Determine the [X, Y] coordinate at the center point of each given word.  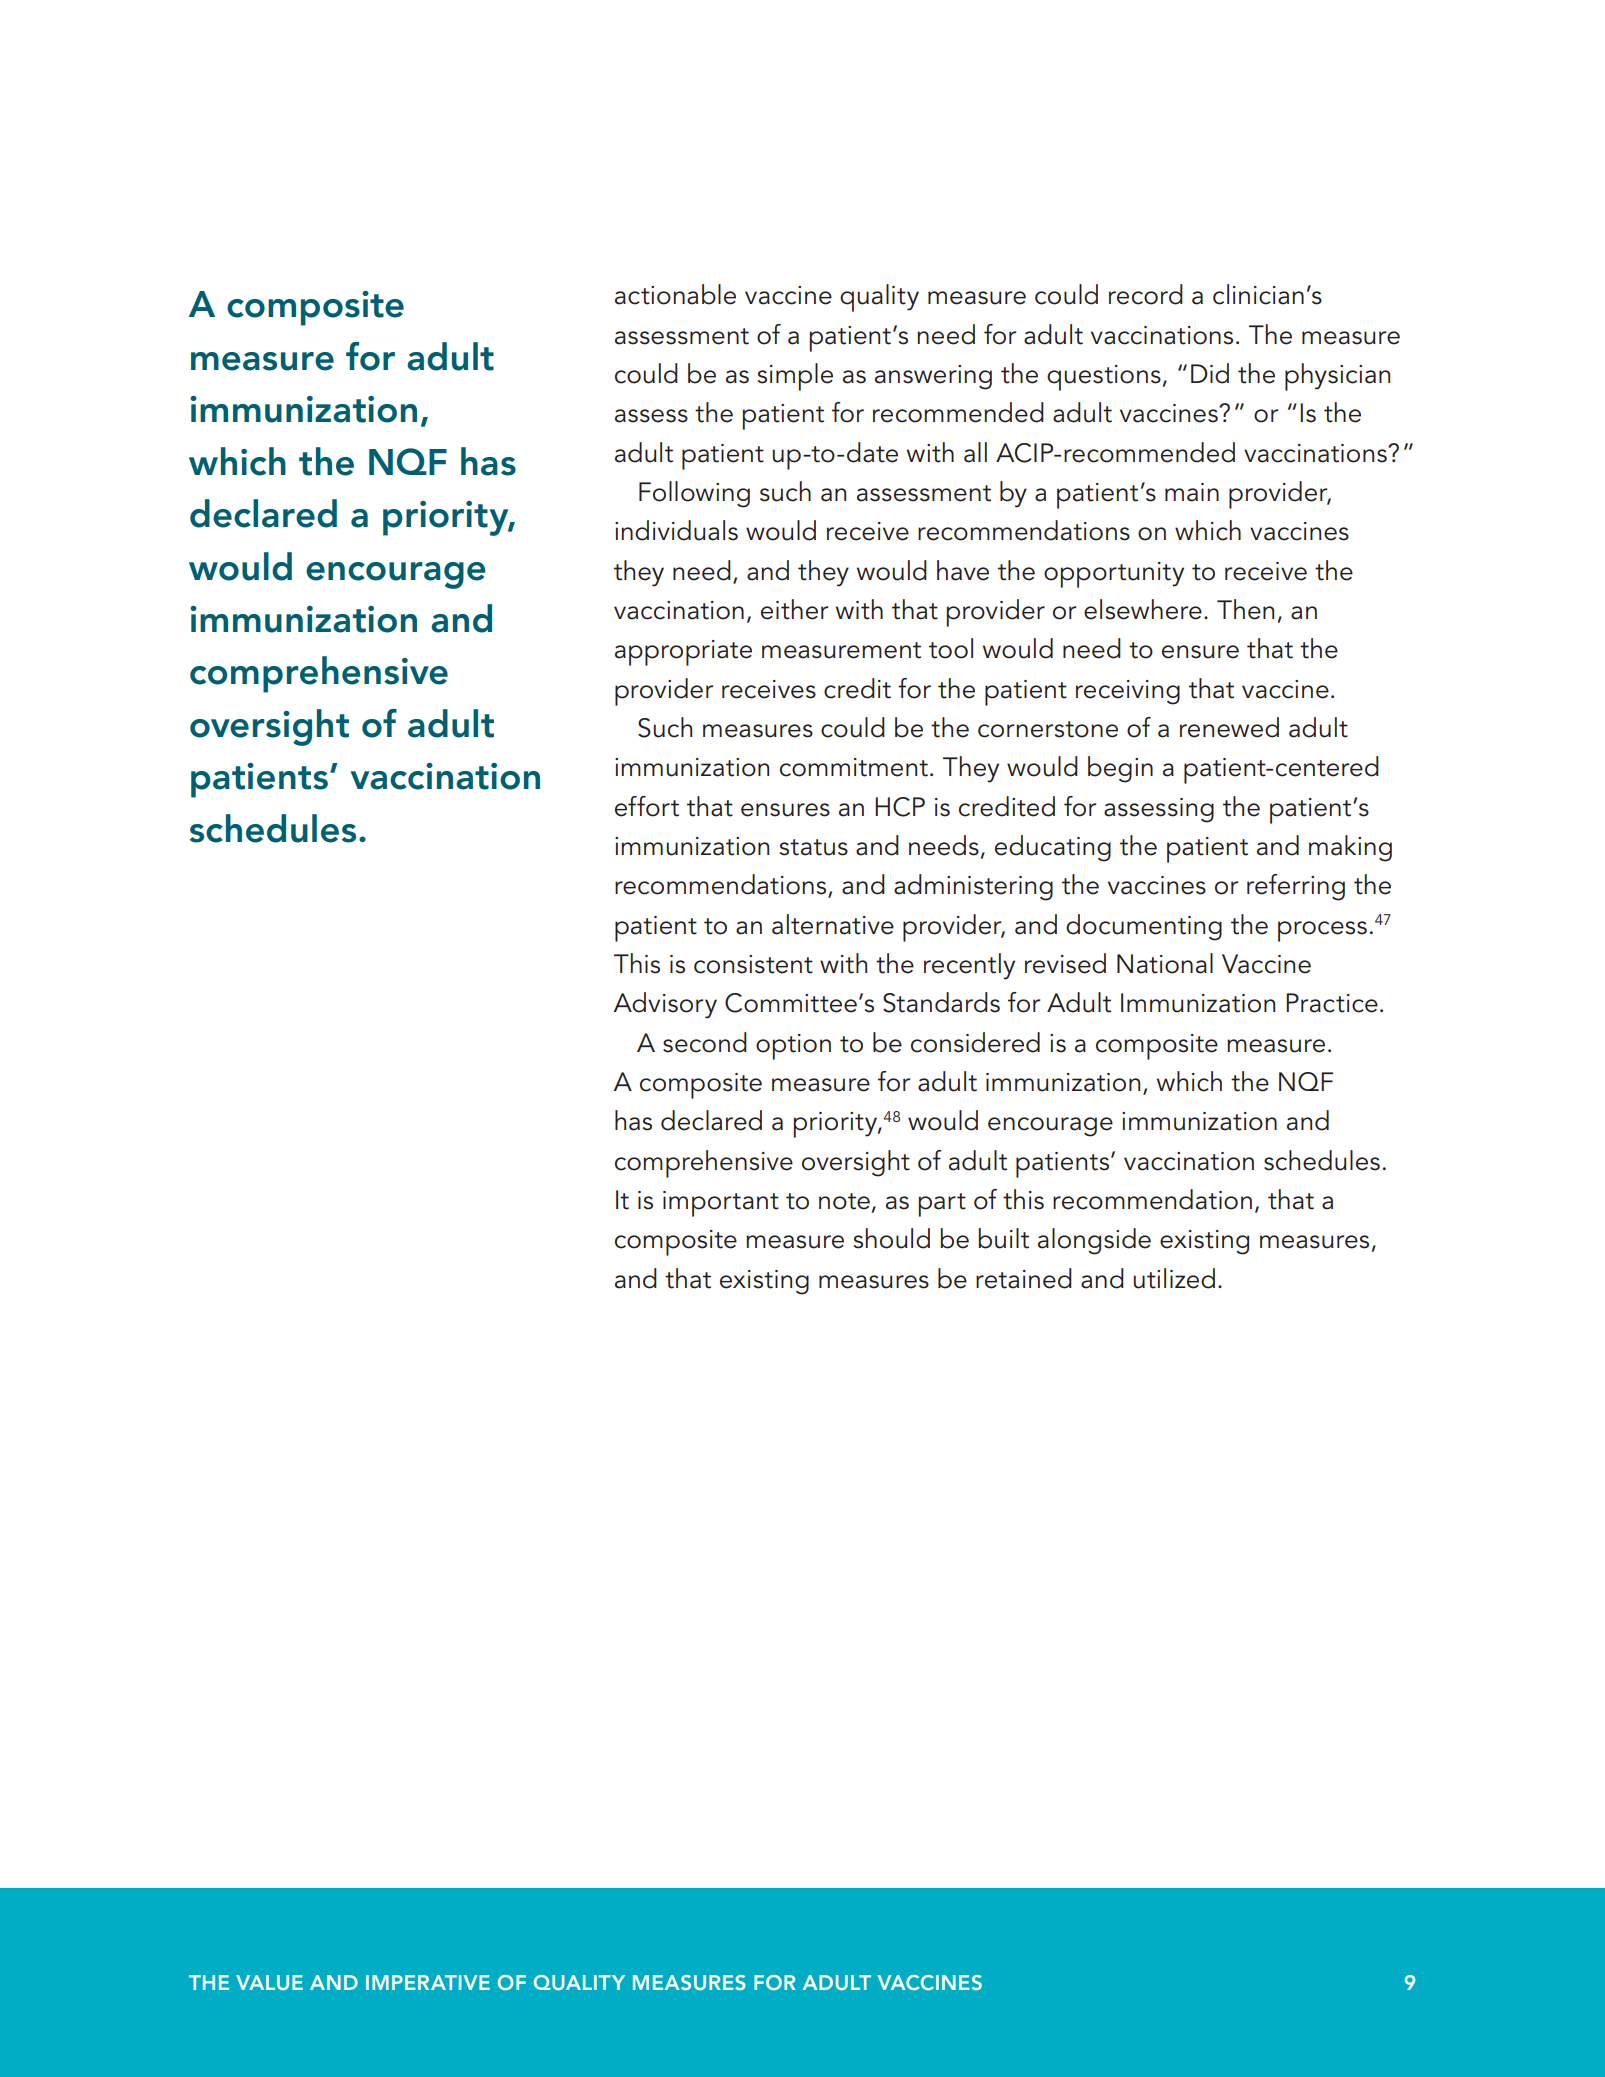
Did [1210, 373]
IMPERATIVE [428, 1982]
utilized [1174, 1278]
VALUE [269, 1982]
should [892, 1238]
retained [1024, 1278]
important [721, 1204]
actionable [675, 294]
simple [795, 377]
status [814, 847]
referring [1296, 887]
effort [647, 806]
